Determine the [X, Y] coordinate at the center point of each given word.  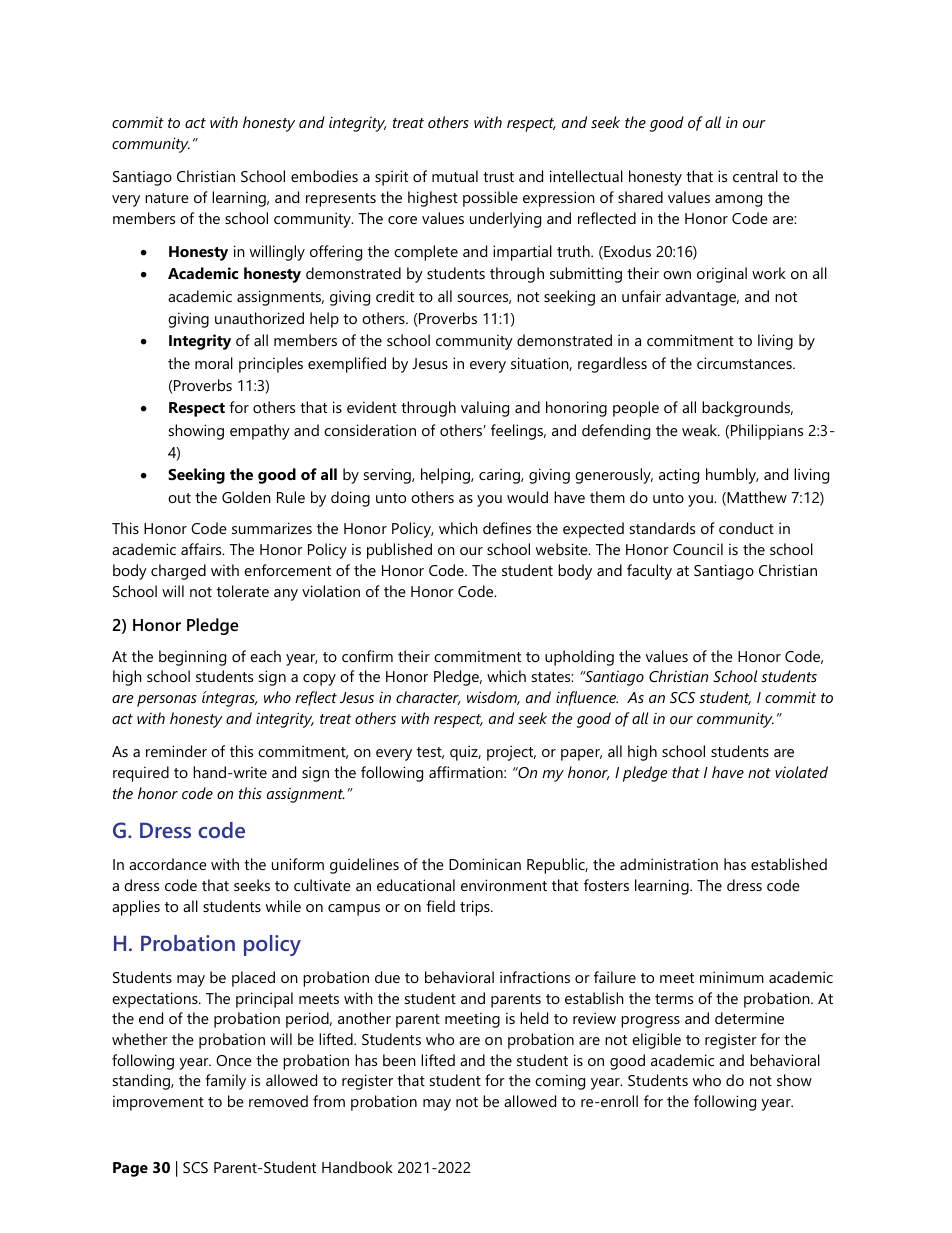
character [428, 698]
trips [476, 908]
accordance [168, 864]
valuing [485, 409]
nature [167, 198]
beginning [192, 658]
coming [560, 1082]
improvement [158, 1103]
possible [490, 199]
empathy [260, 432]
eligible [656, 1041]
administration [669, 864]
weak [700, 430]
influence [587, 698]
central [755, 176]
